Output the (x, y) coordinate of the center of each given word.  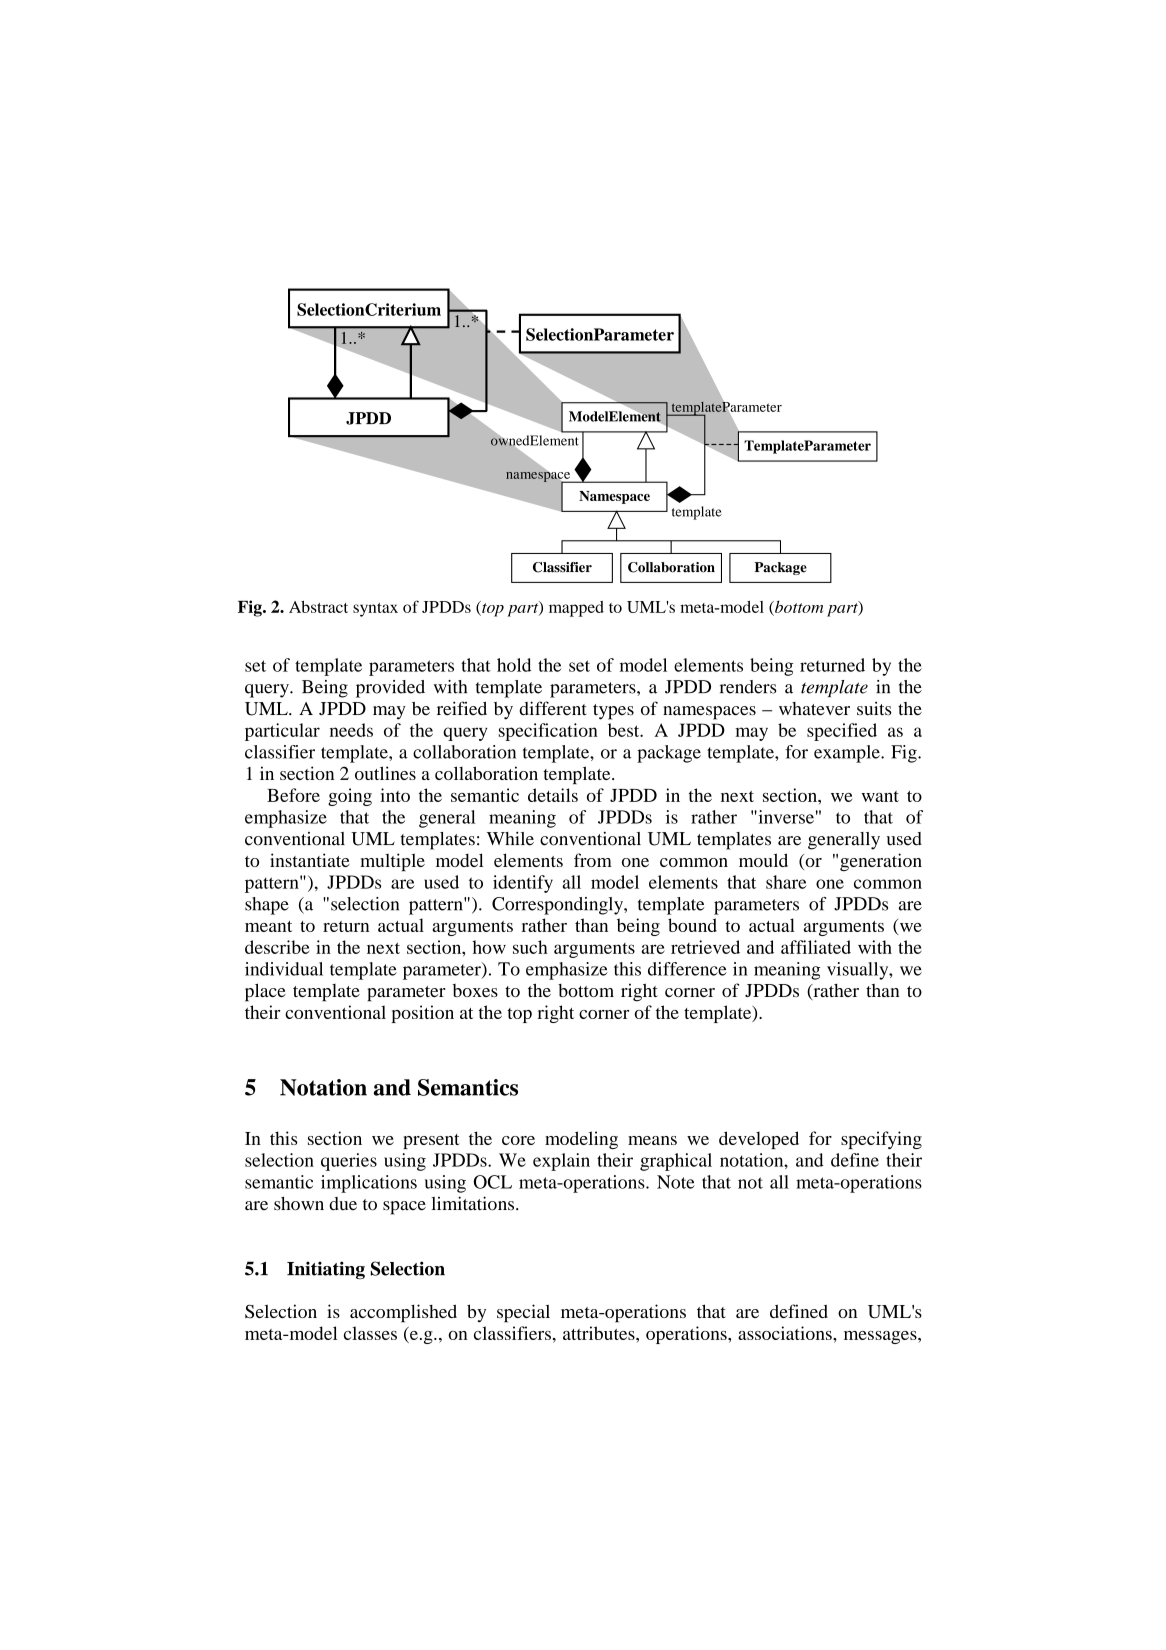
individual (284, 969)
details (553, 795)
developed (759, 1140)
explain (561, 1162)
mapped (576, 609)
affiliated (816, 947)
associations (786, 1333)
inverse (785, 817)
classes (370, 1333)
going (350, 797)
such (530, 947)
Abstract (318, 607)
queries (349, 1162)
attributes (600, 1333)
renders (748, 687)
